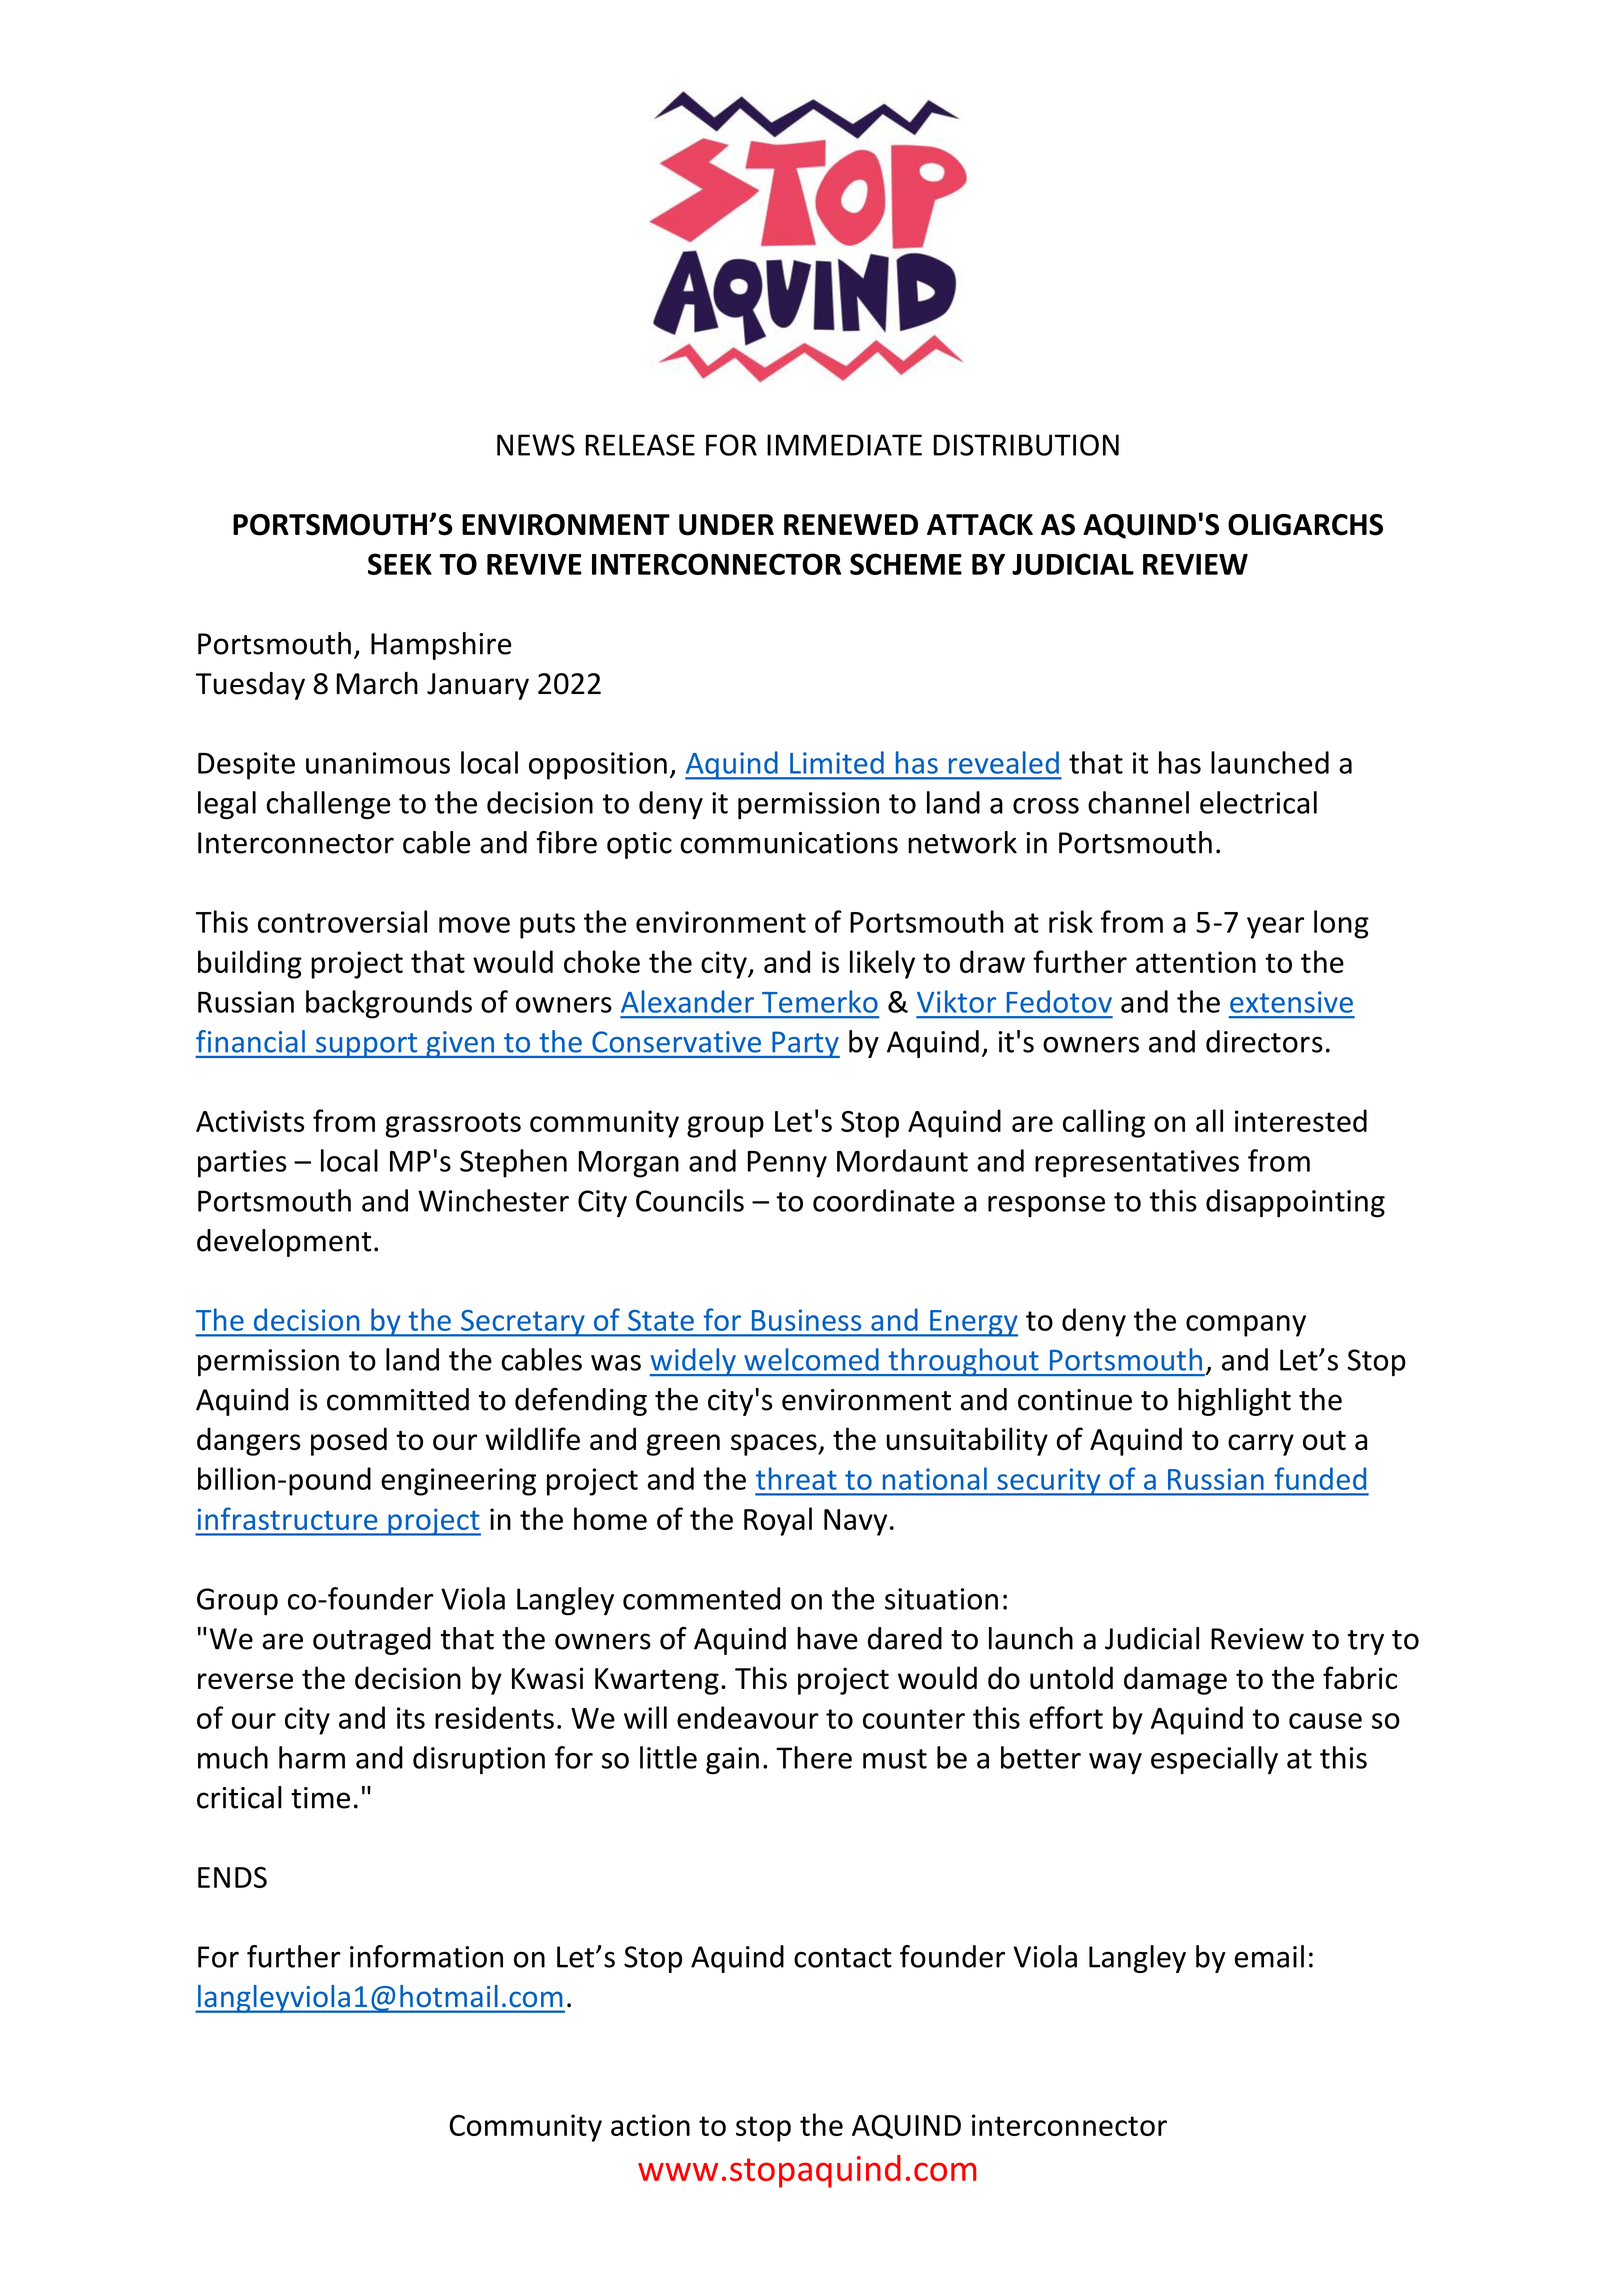 This screenshot has width=1616, height=2287. What do you see at coordinates (650, 2125) in the screenshot?
I see `action` at bounding box center [650, 2125].
